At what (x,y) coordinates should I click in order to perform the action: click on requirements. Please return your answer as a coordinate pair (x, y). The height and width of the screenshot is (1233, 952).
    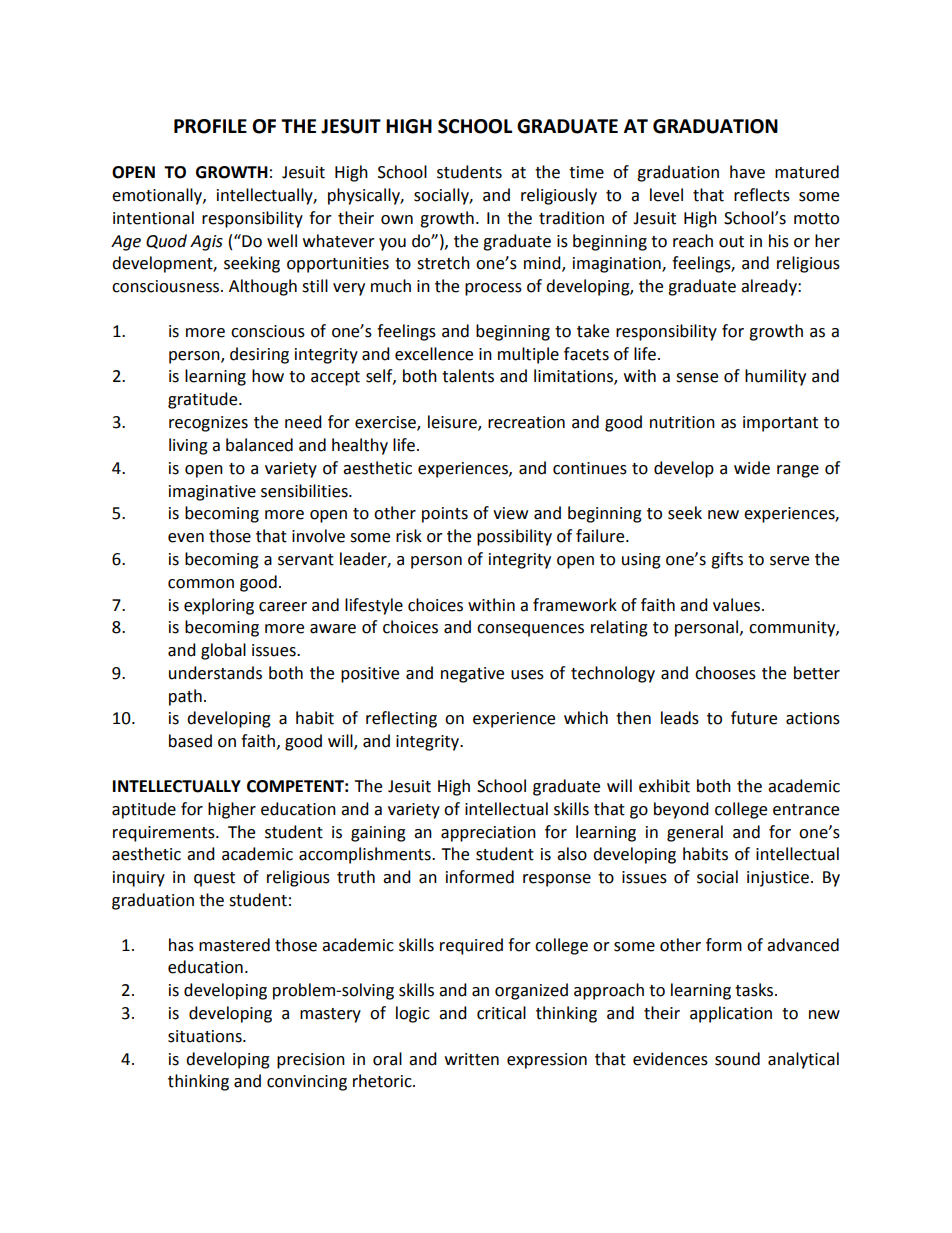
    Looking at the image, I should click on (165, 834).
